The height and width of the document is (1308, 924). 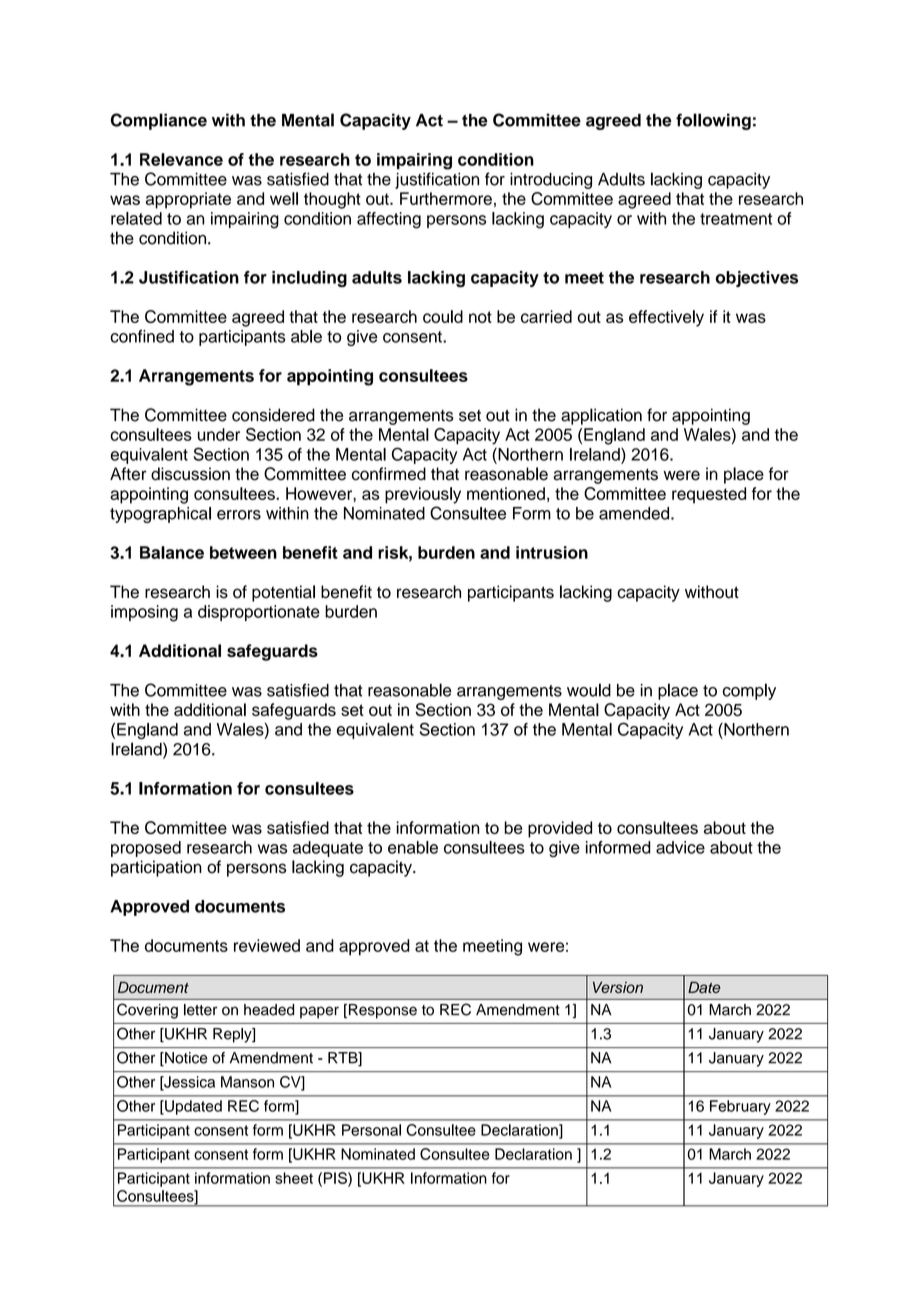 I want to click on Relevance, so click(x=181, y=159).
